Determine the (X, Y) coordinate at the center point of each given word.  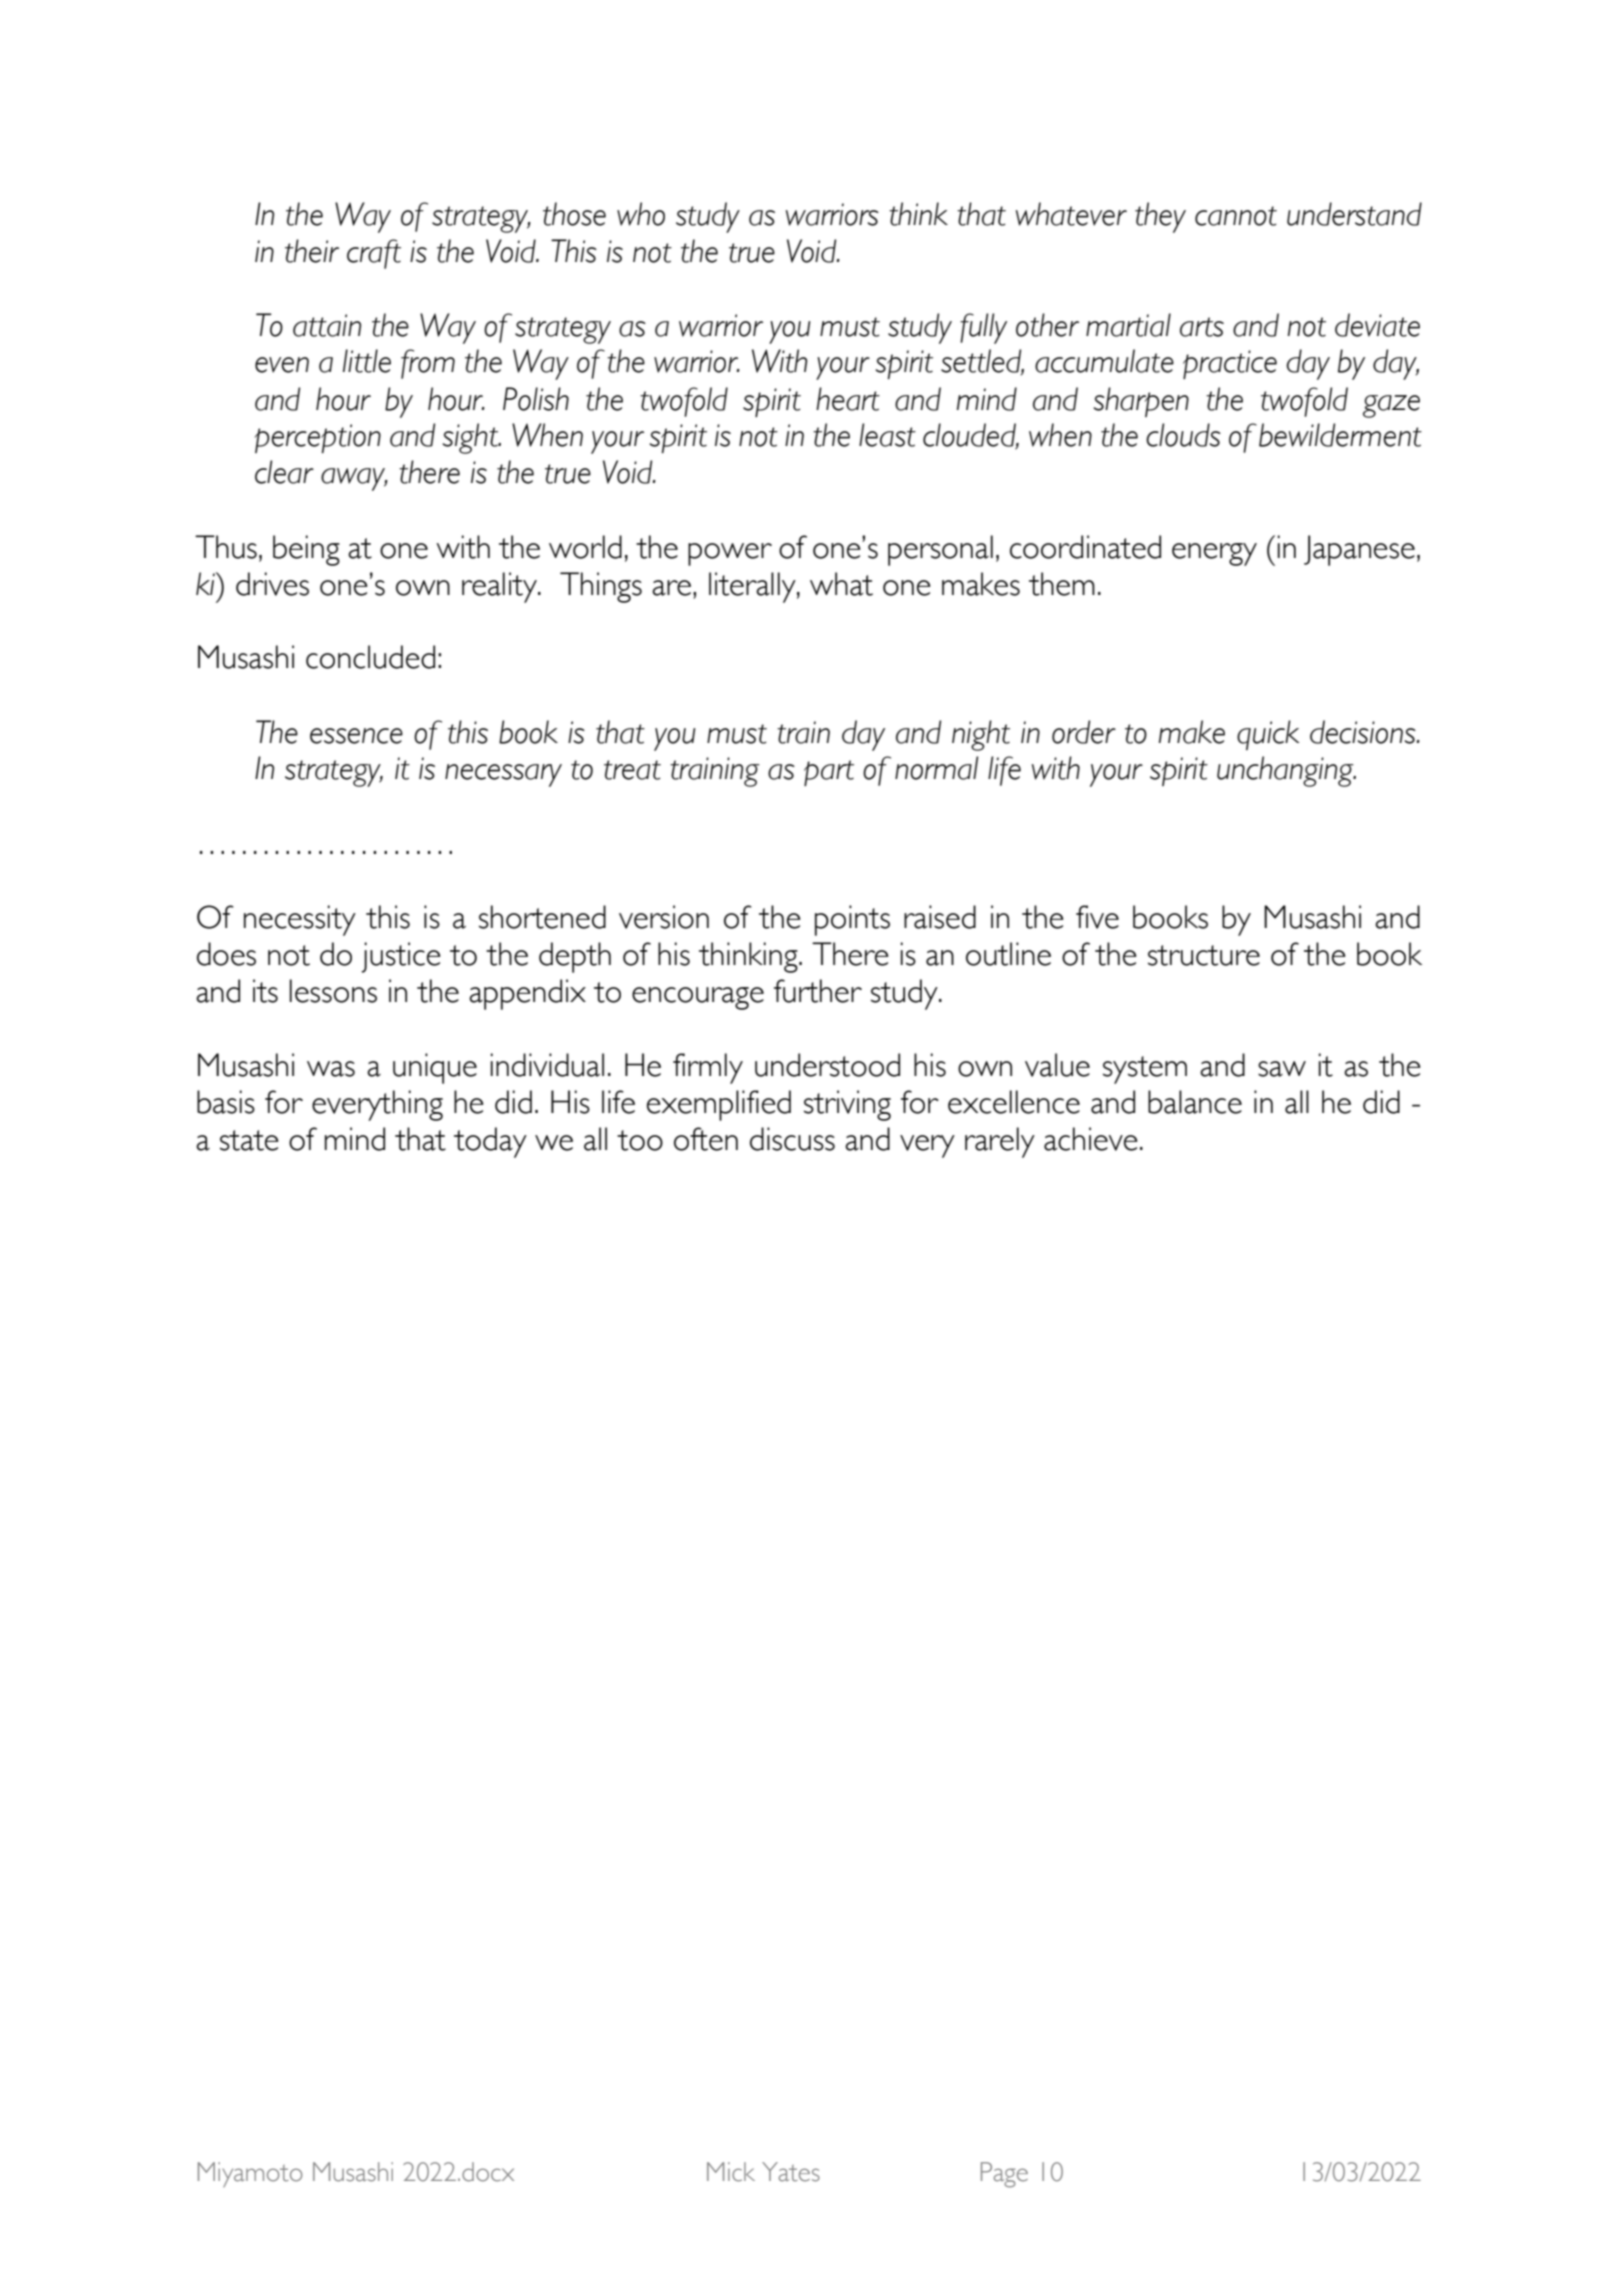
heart (848, 399)
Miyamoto (250, 2174)
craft (374, 254)
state (249, 1140)
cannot (1236, 216)
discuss (792, 1139)
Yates (791, 2172)
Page (1004, 2175)
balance (1195, 1102)
